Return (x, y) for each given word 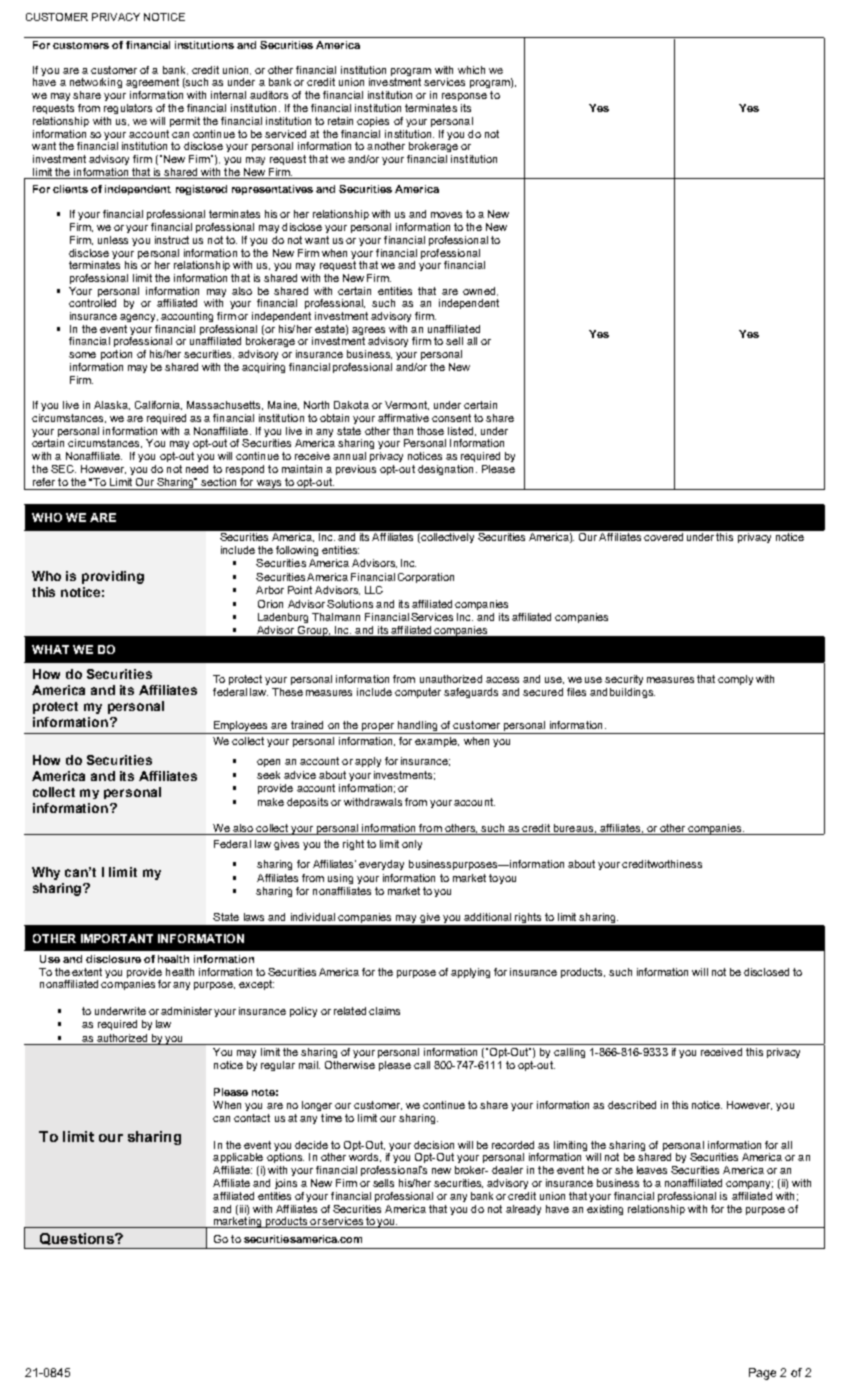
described (632, 1105)
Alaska (112, 405)
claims (384, 1011)
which (471, 70)
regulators (128, 109)
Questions (78, 1239)
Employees (241, 727)
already (523, 1210)
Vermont (407, 405)
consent (451, 418)
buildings (632, 693)
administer (186, 1011)
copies (373, 122)
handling (417, 727)
